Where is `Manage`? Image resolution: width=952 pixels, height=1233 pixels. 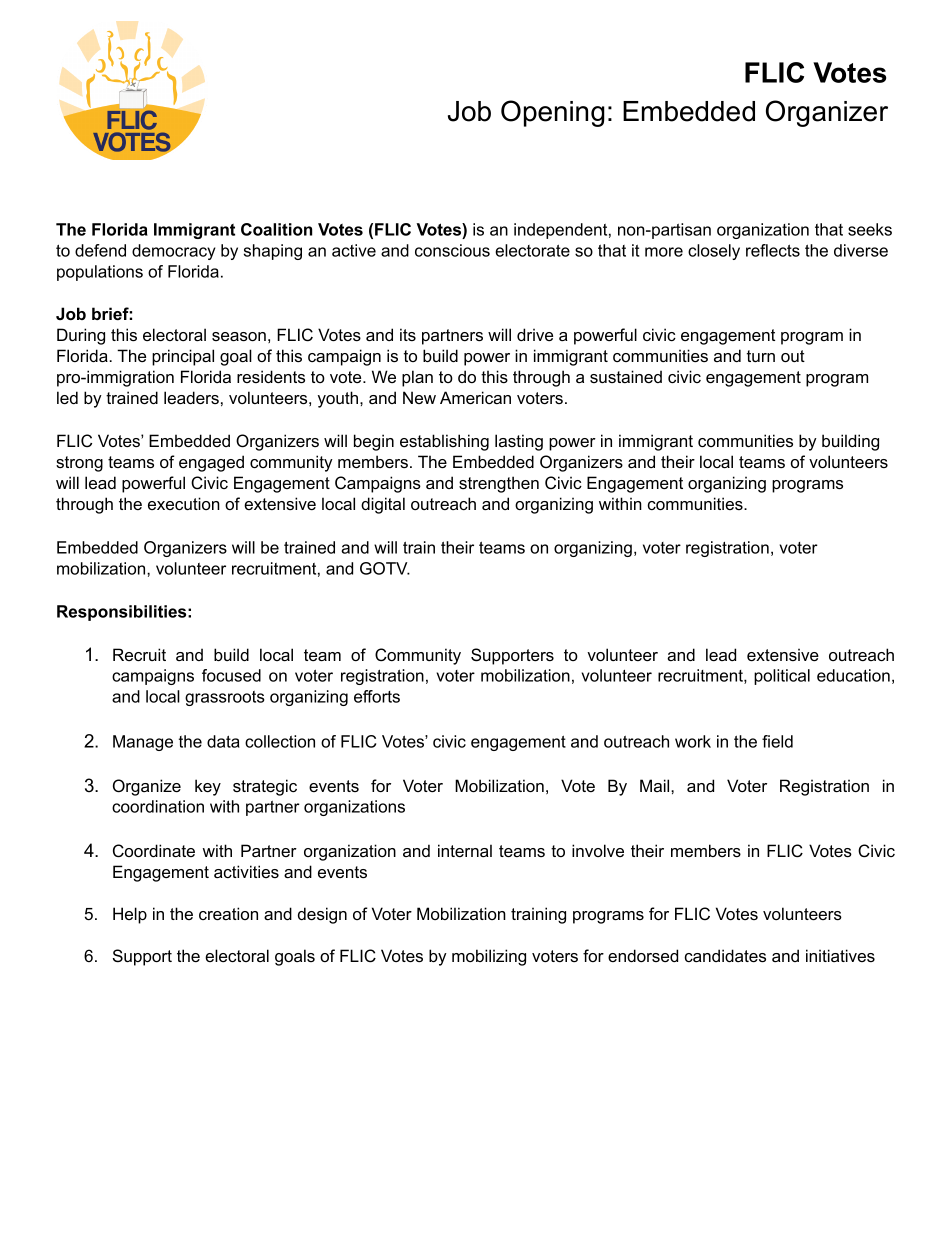
Manage is located at coordinates (143, 743).
